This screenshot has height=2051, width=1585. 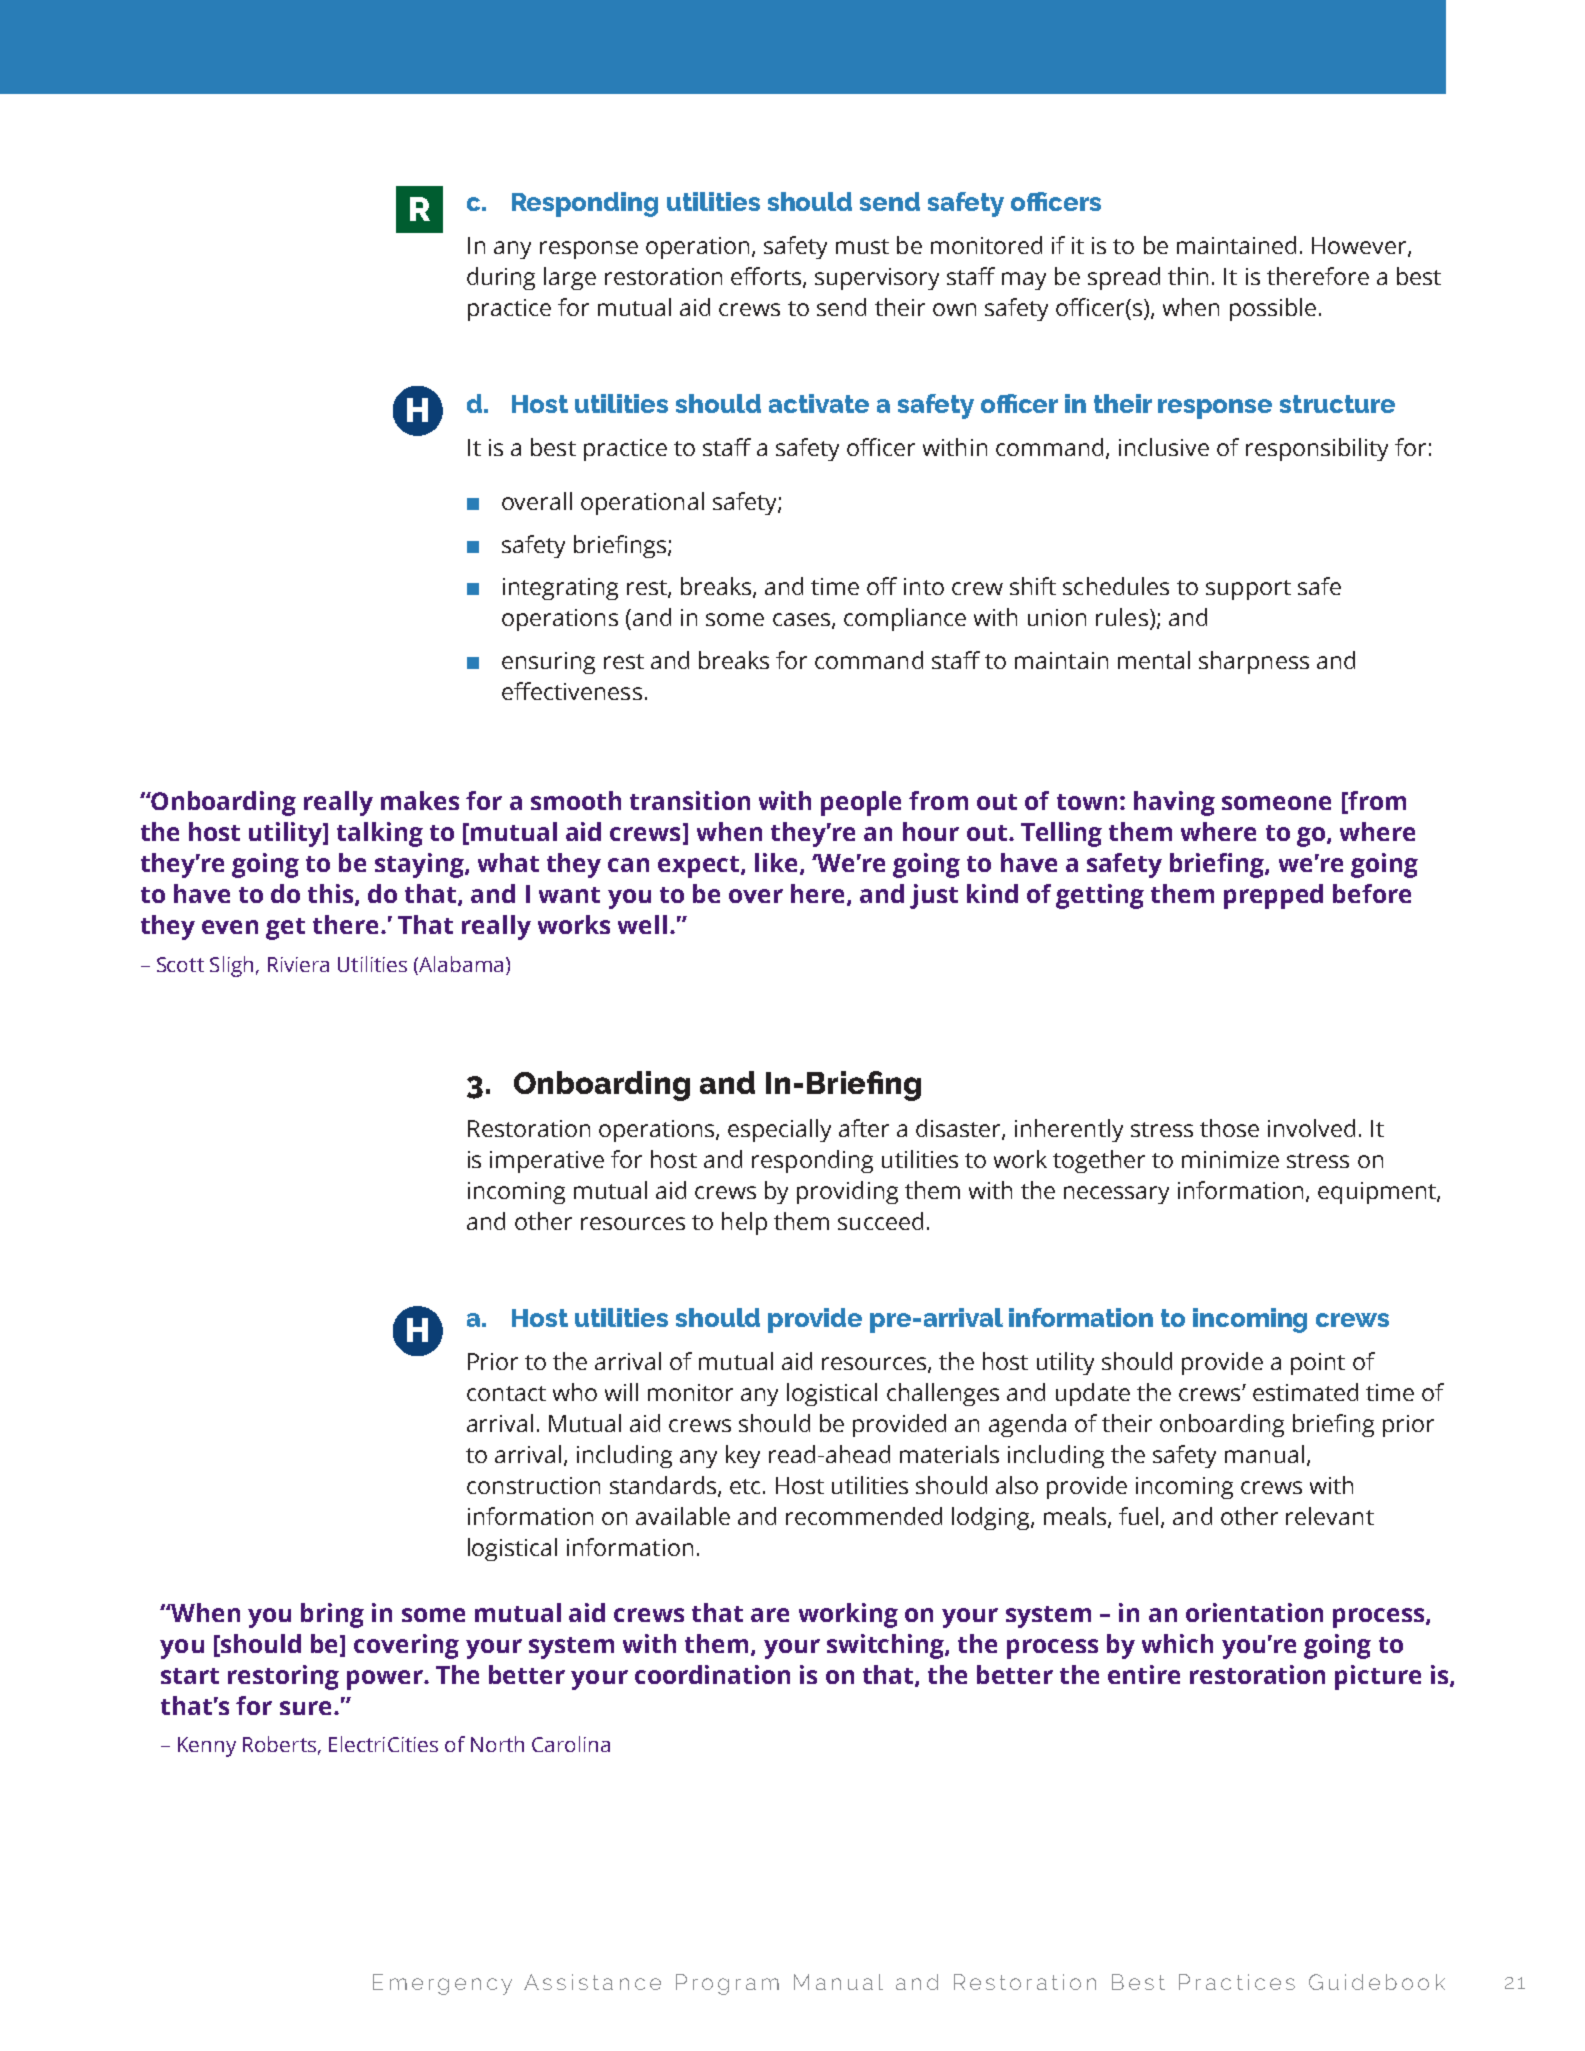 What do you see at coordinates (767, 277) in the screenshot?
I see `efforts` at bounding box center [767, 277].
